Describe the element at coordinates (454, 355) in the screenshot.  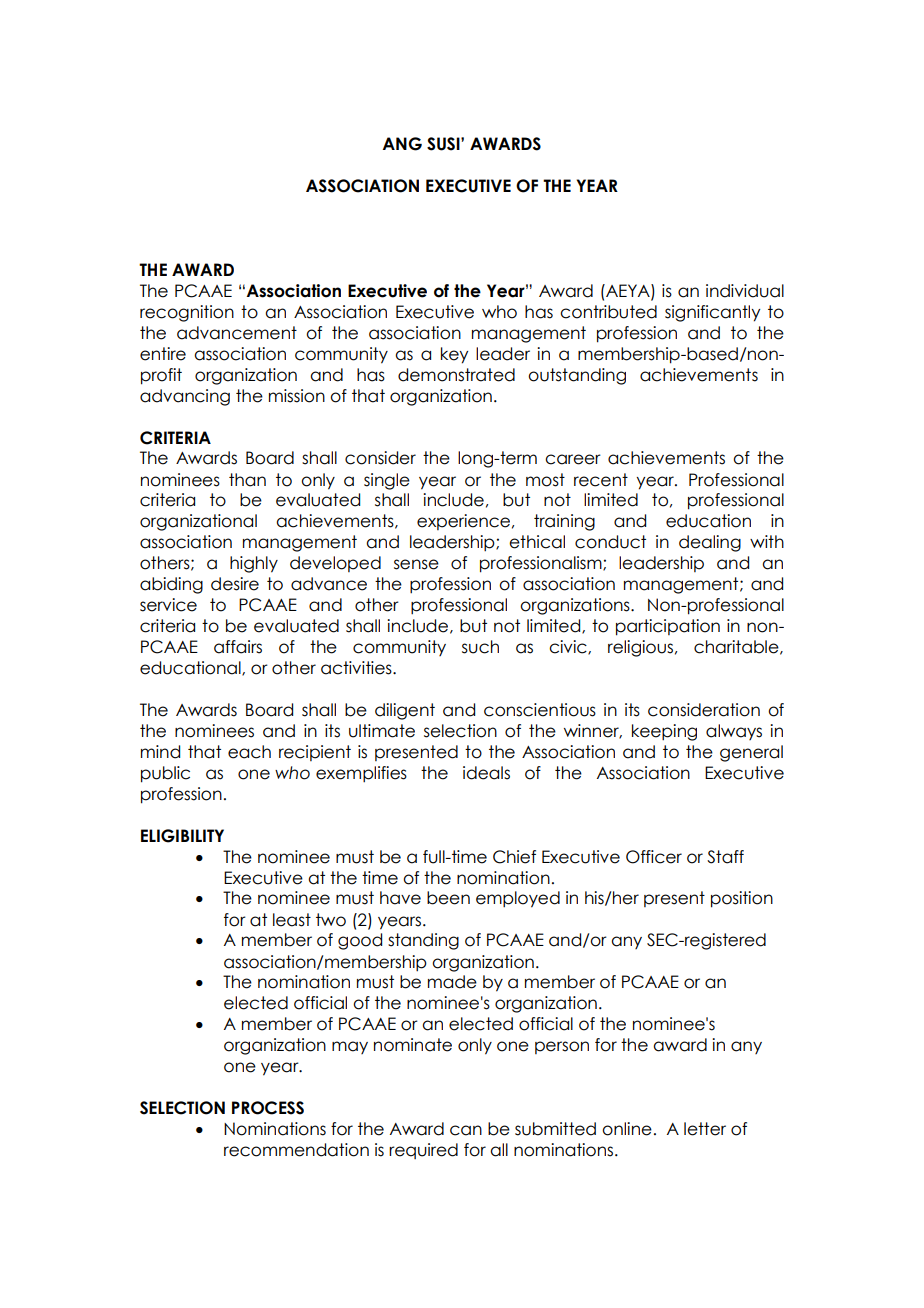
I see `key` at that location.
